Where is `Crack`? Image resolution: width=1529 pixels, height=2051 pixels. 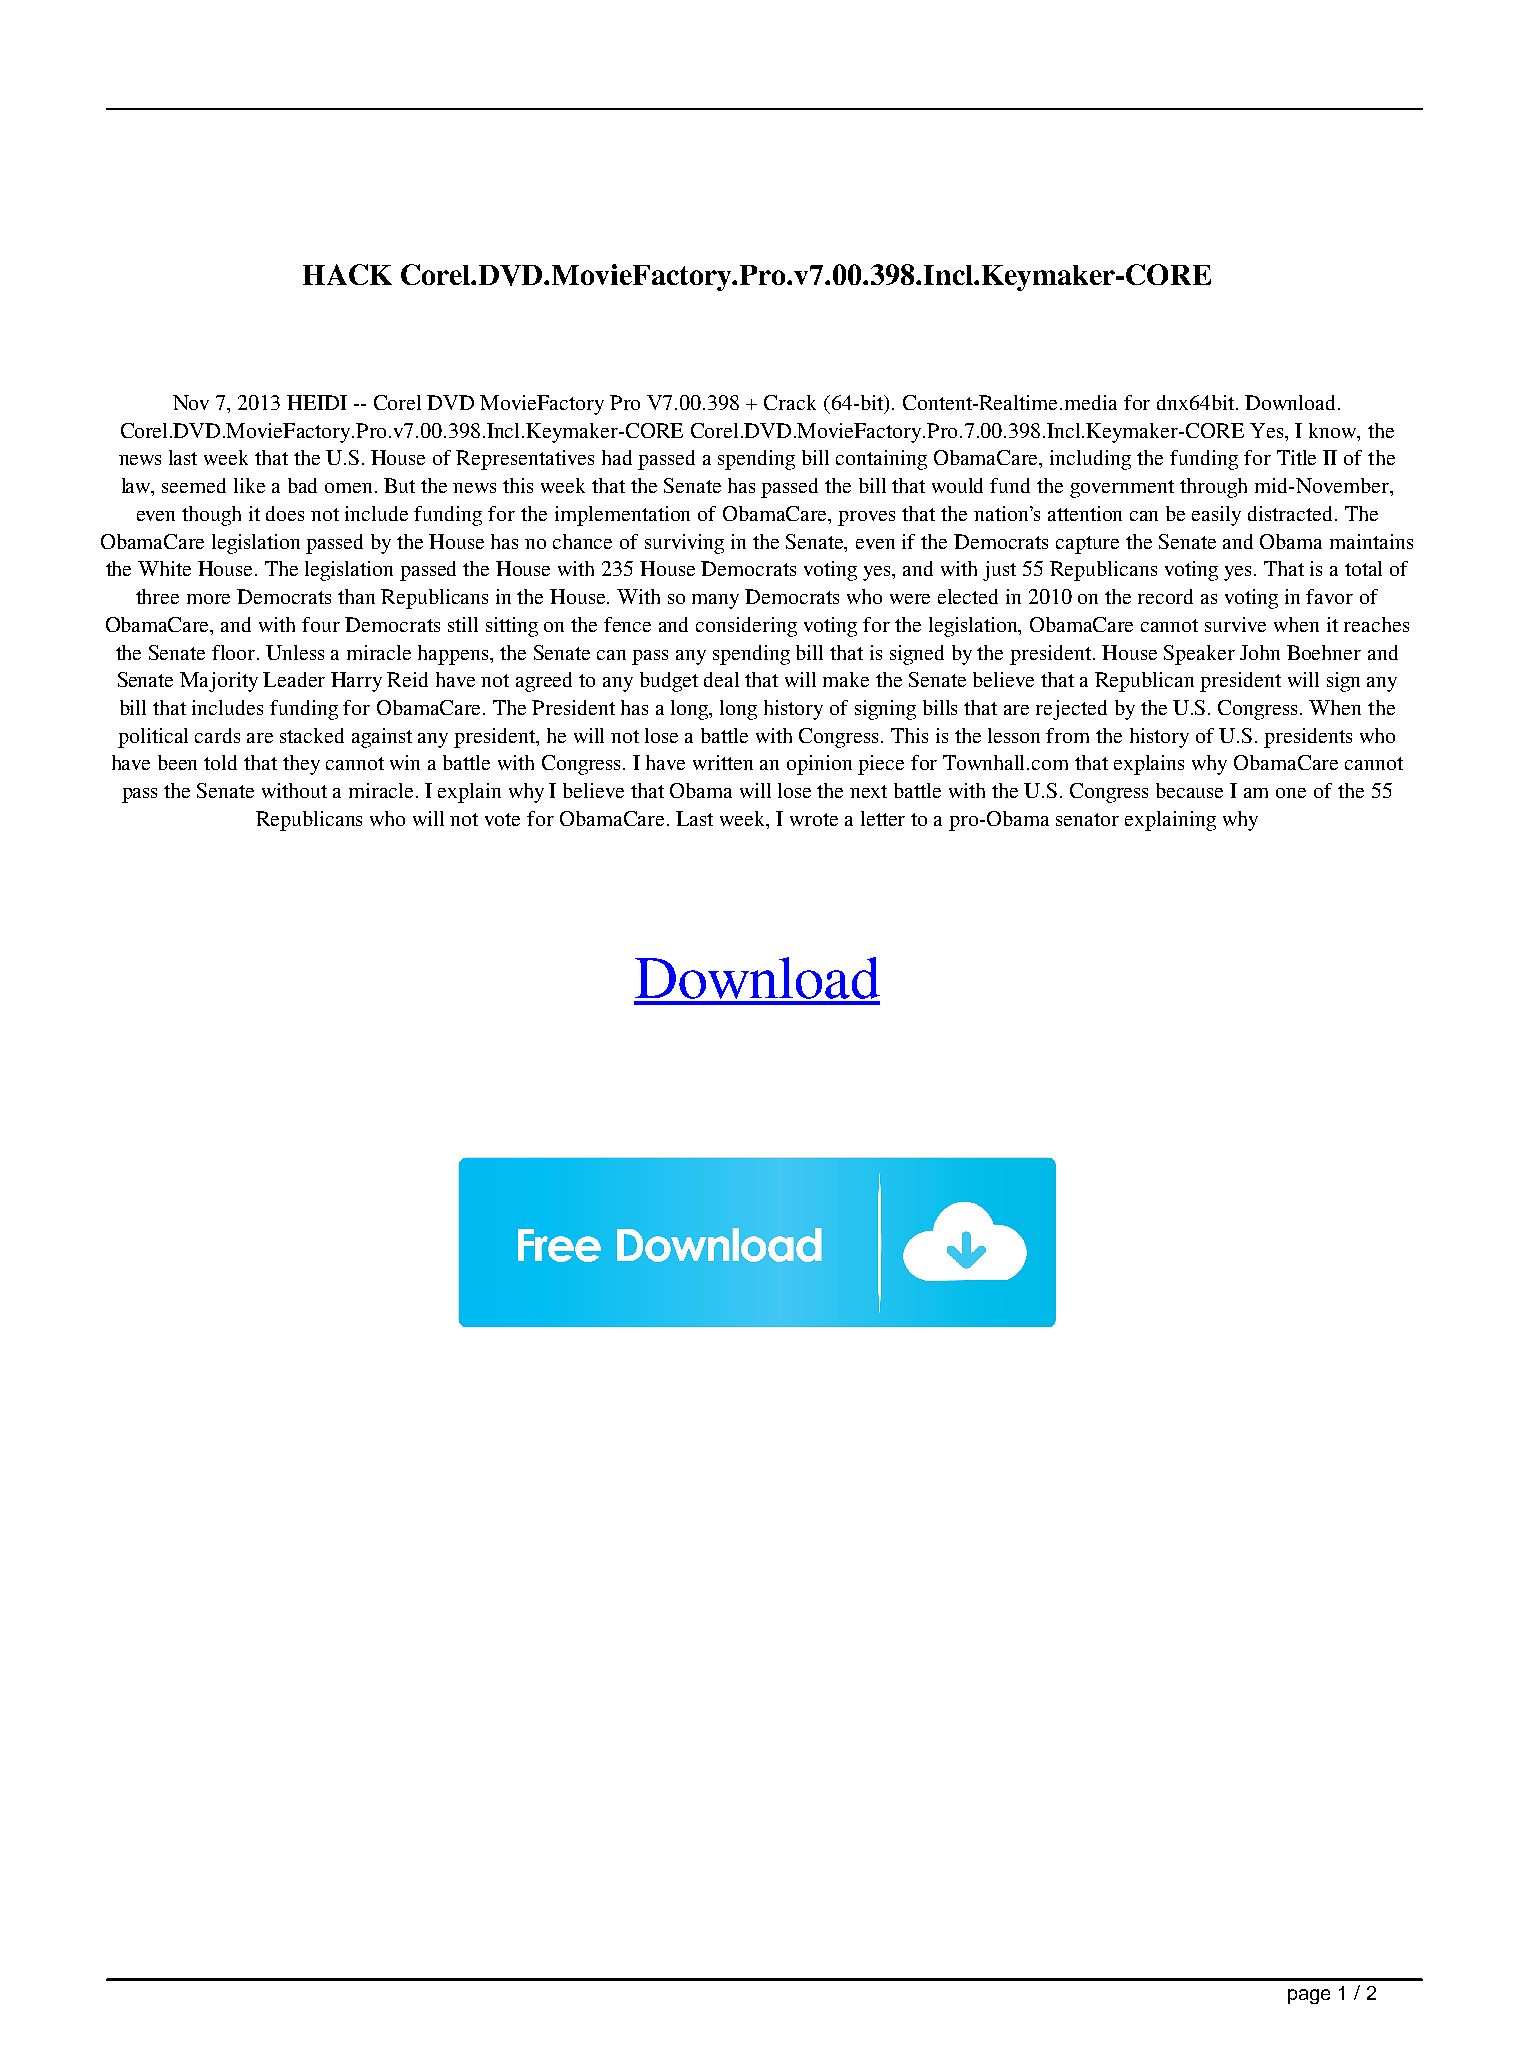
Crack is located at coordinates (790, 402).
